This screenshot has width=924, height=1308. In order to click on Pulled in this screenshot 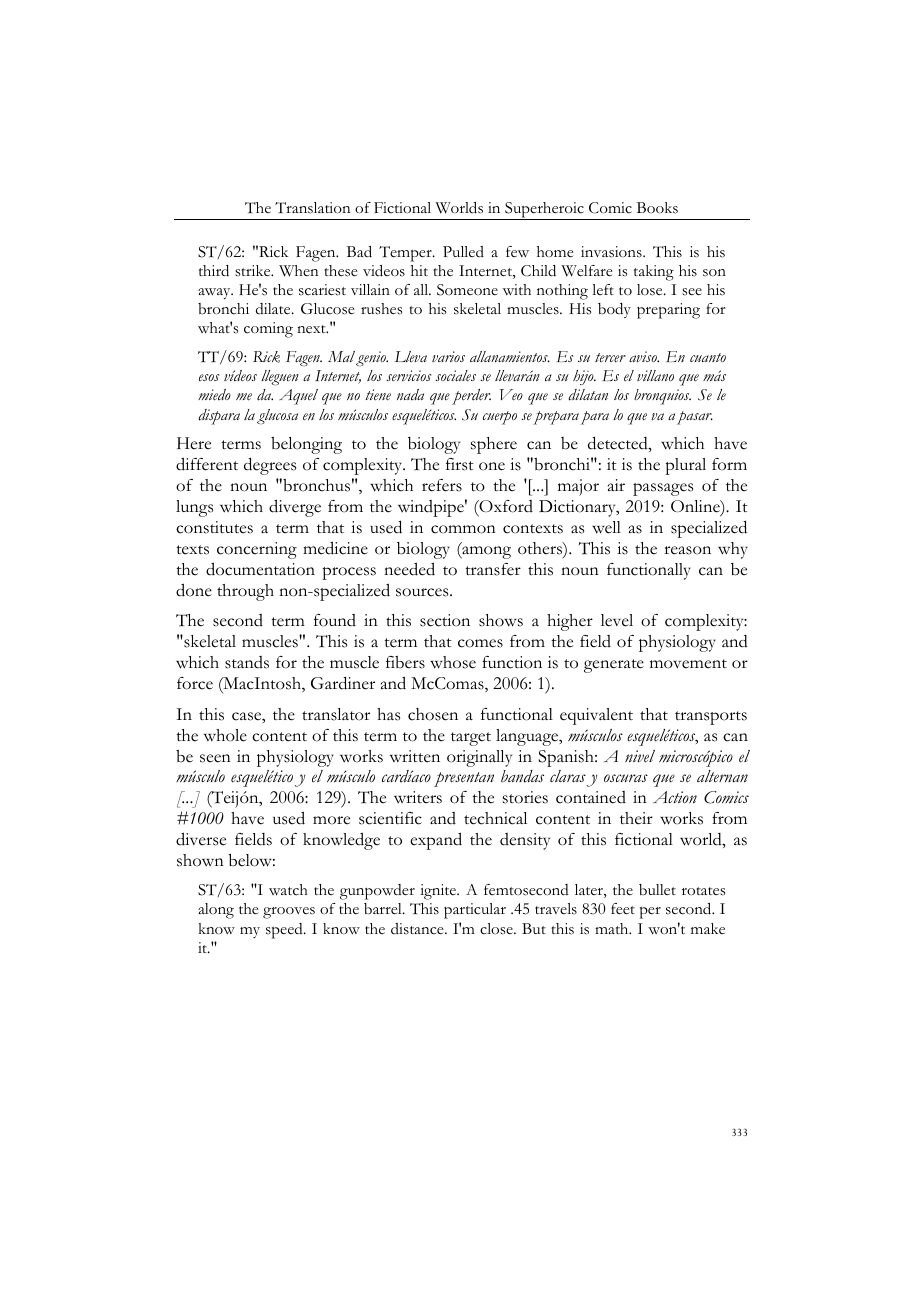, I will do `click(463, 251)`.
